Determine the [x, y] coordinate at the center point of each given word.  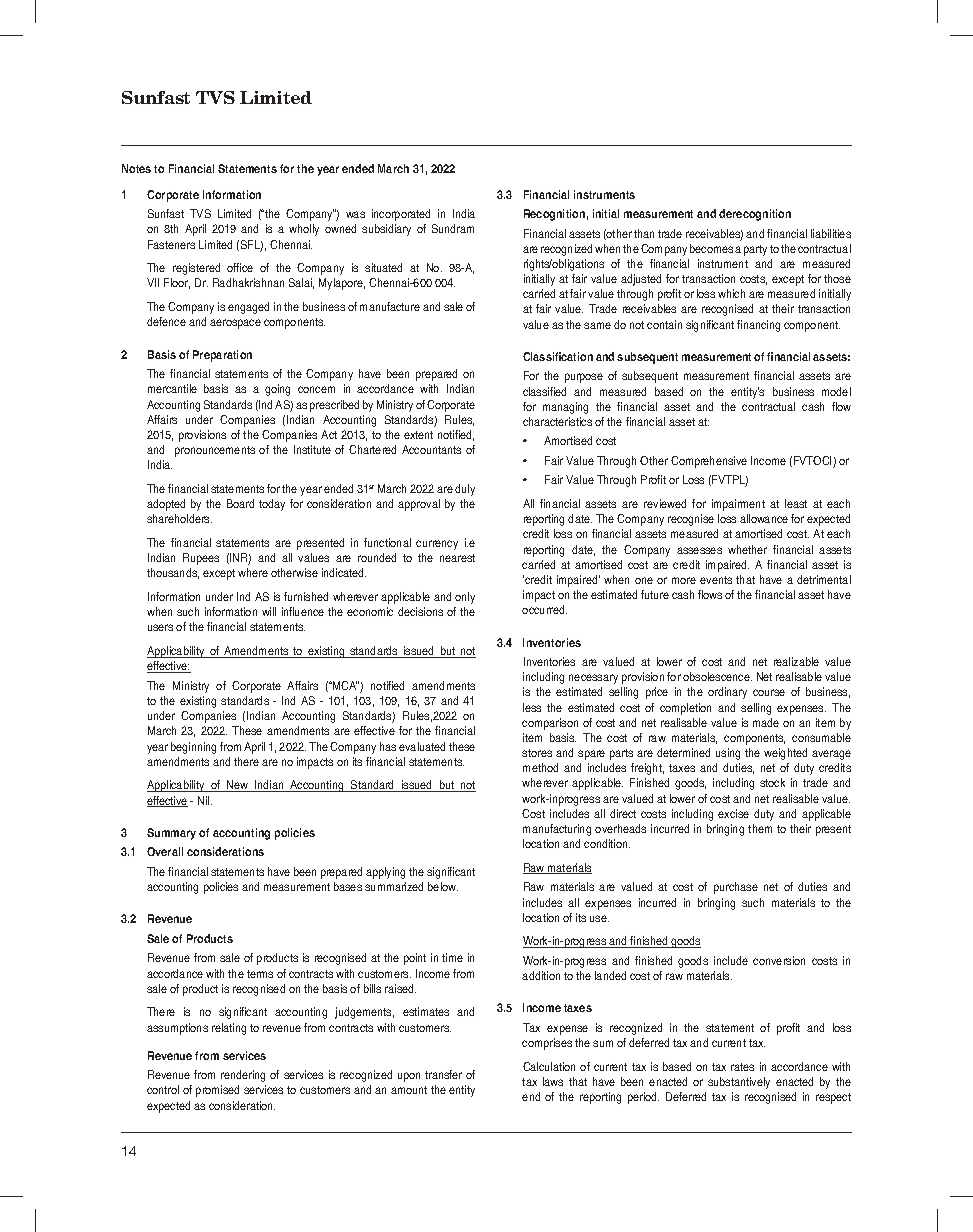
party [755, 250]
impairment [738, 505]
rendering [243, 1076]
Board [240, 503]
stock [772, 782]
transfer [443, 1074]
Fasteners [171, 244]
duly [465, 490]
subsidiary [386, 230]
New [238, 786]
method [540, 767]
